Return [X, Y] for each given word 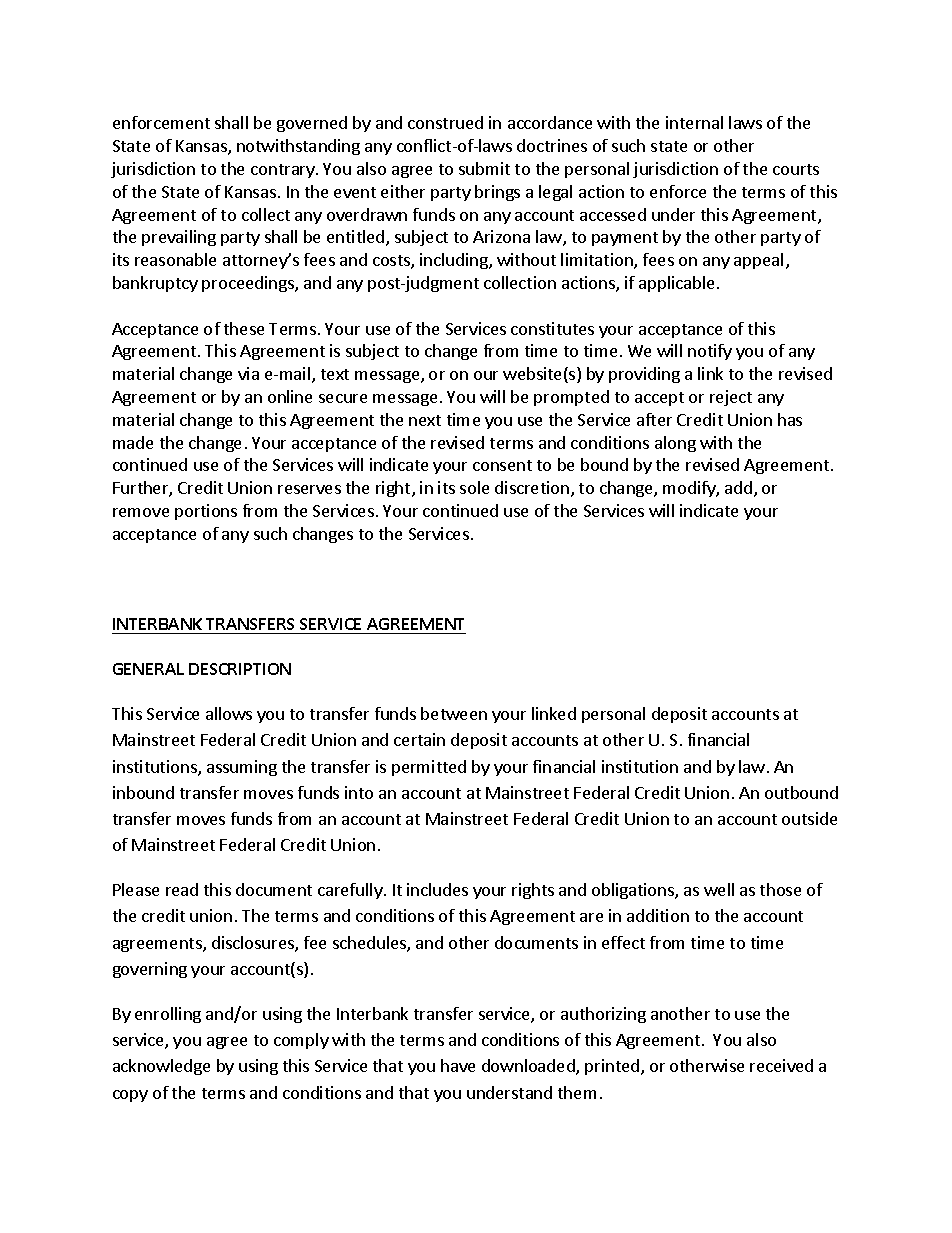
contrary [284, 171]
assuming [242, 768]
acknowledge [161, 1067]
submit [484, 168]
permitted [429, 768]
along [675, 444]
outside [809, 818]
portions [206, 512]
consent [502, 465]
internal [694, 122]
